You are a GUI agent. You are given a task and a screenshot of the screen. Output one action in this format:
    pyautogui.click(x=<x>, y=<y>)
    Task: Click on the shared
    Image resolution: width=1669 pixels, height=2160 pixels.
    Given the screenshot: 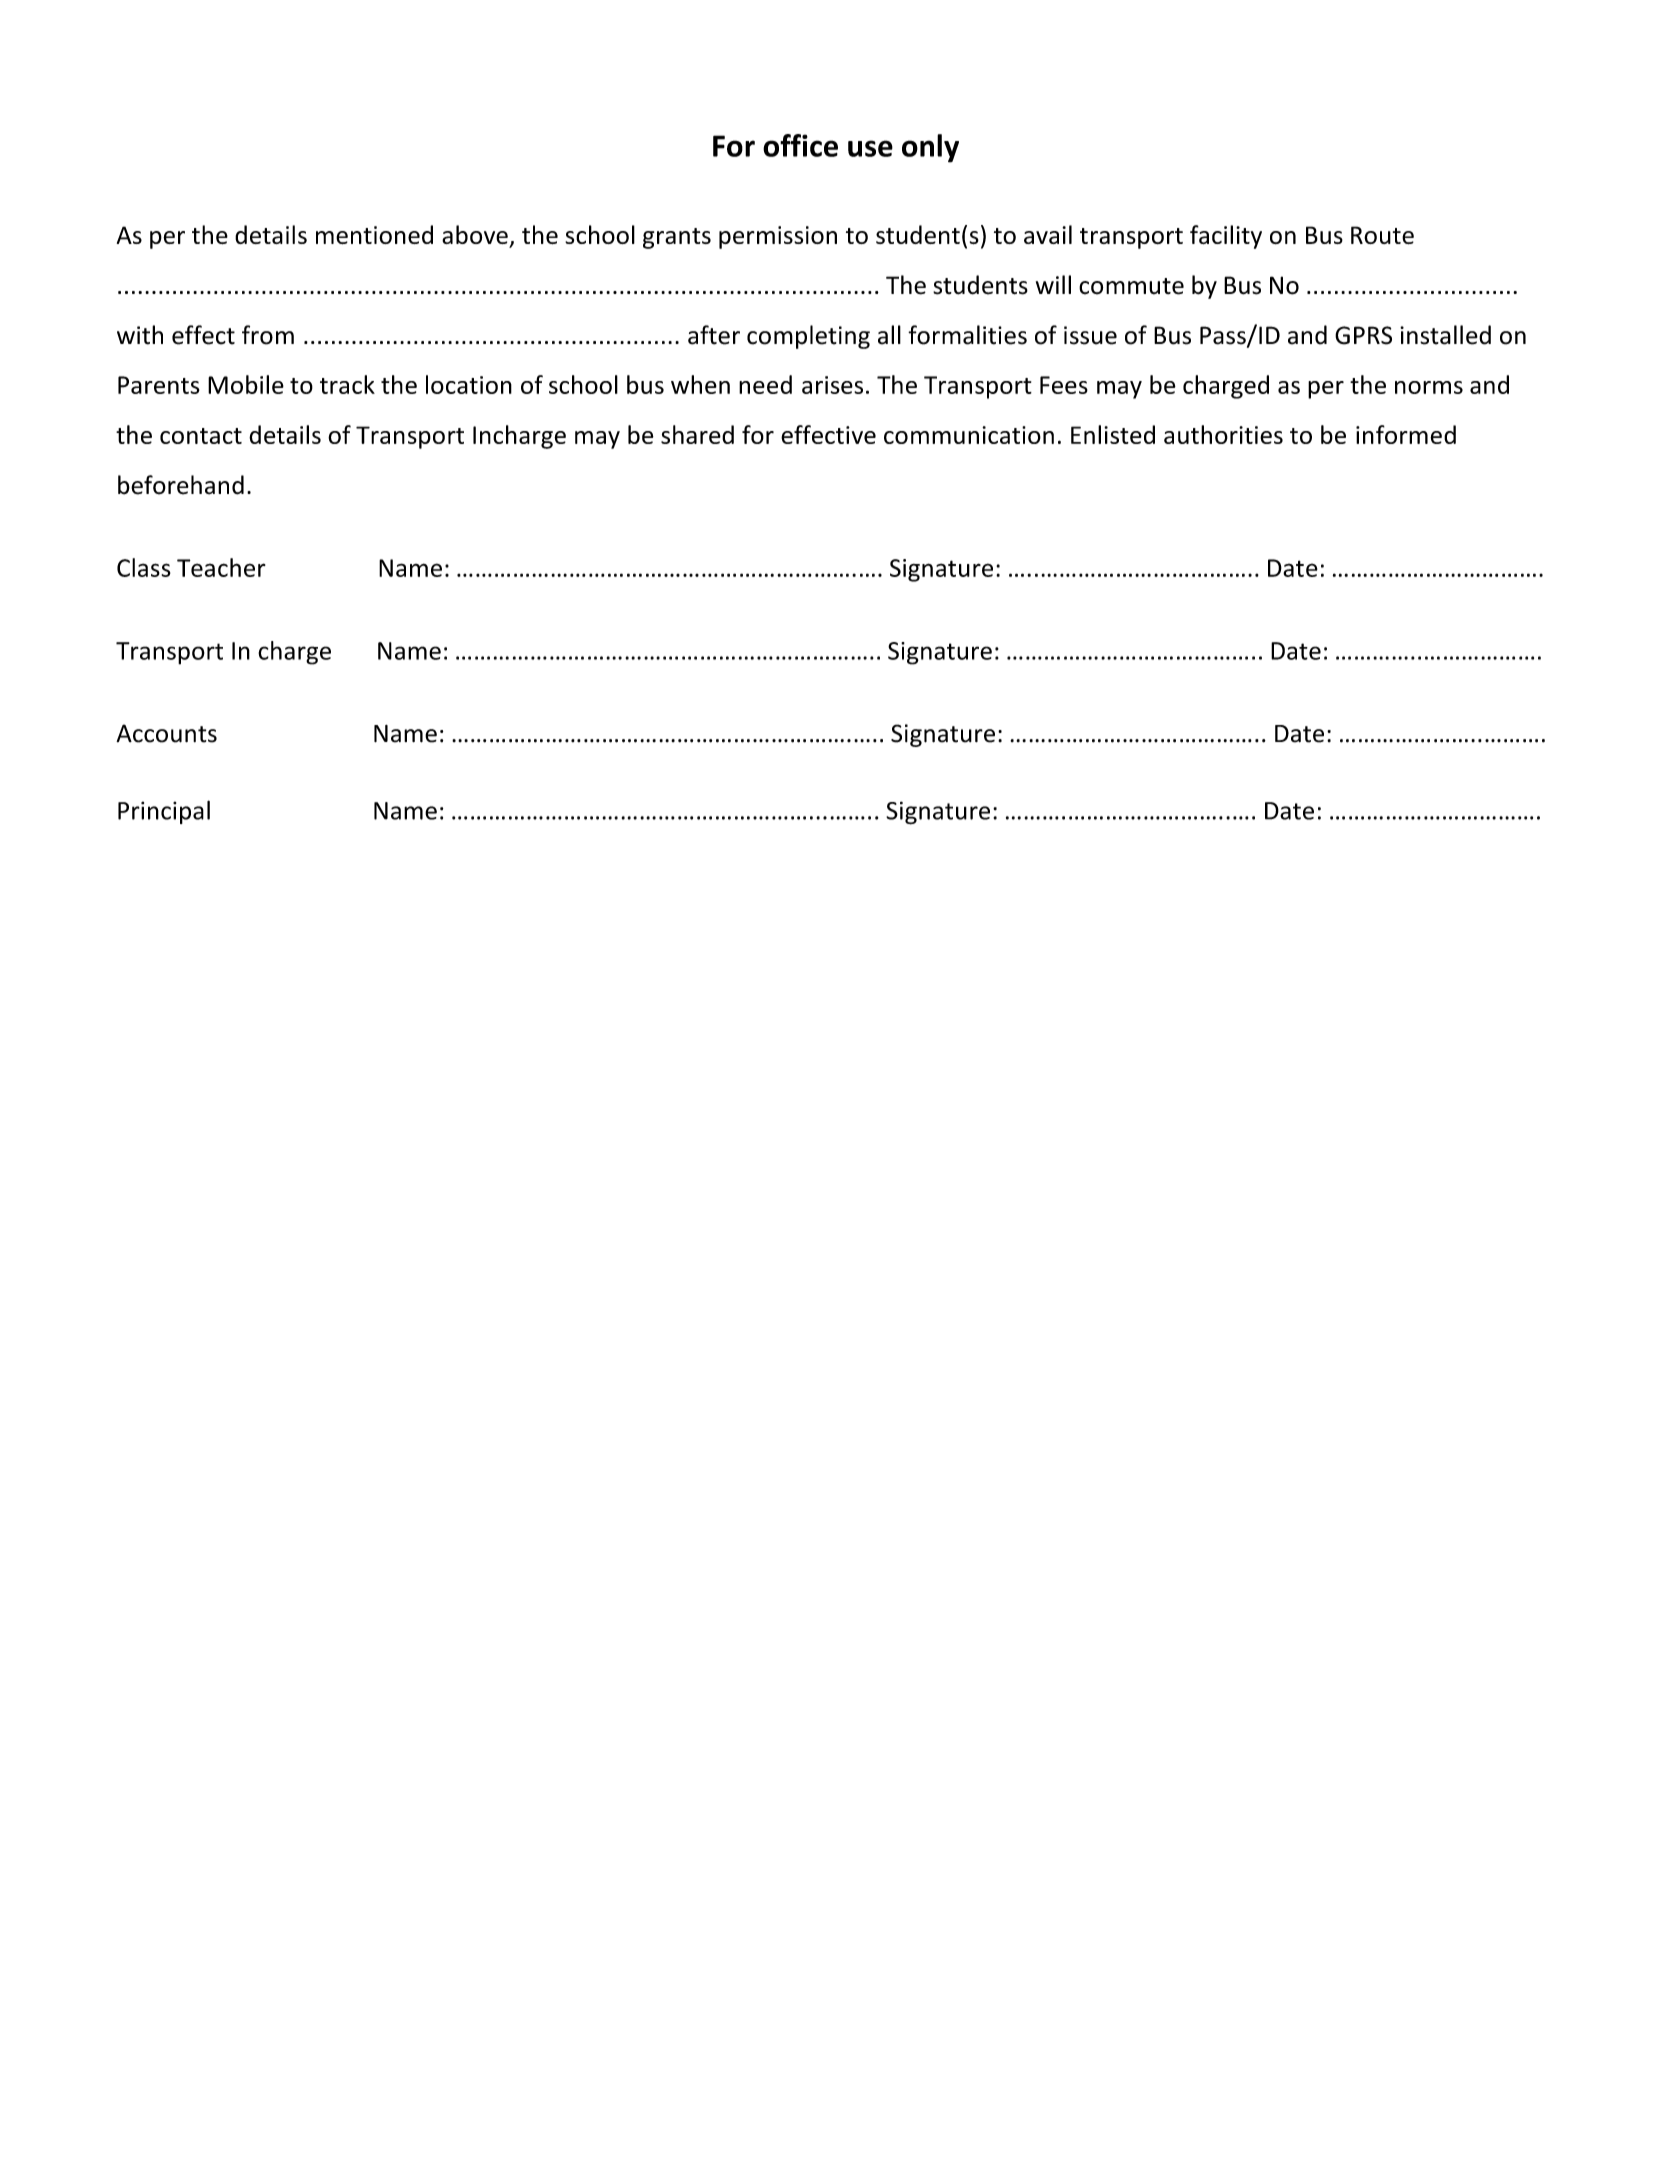 What is the action you would take?
    pyautogui.click(x=697, y=434)
